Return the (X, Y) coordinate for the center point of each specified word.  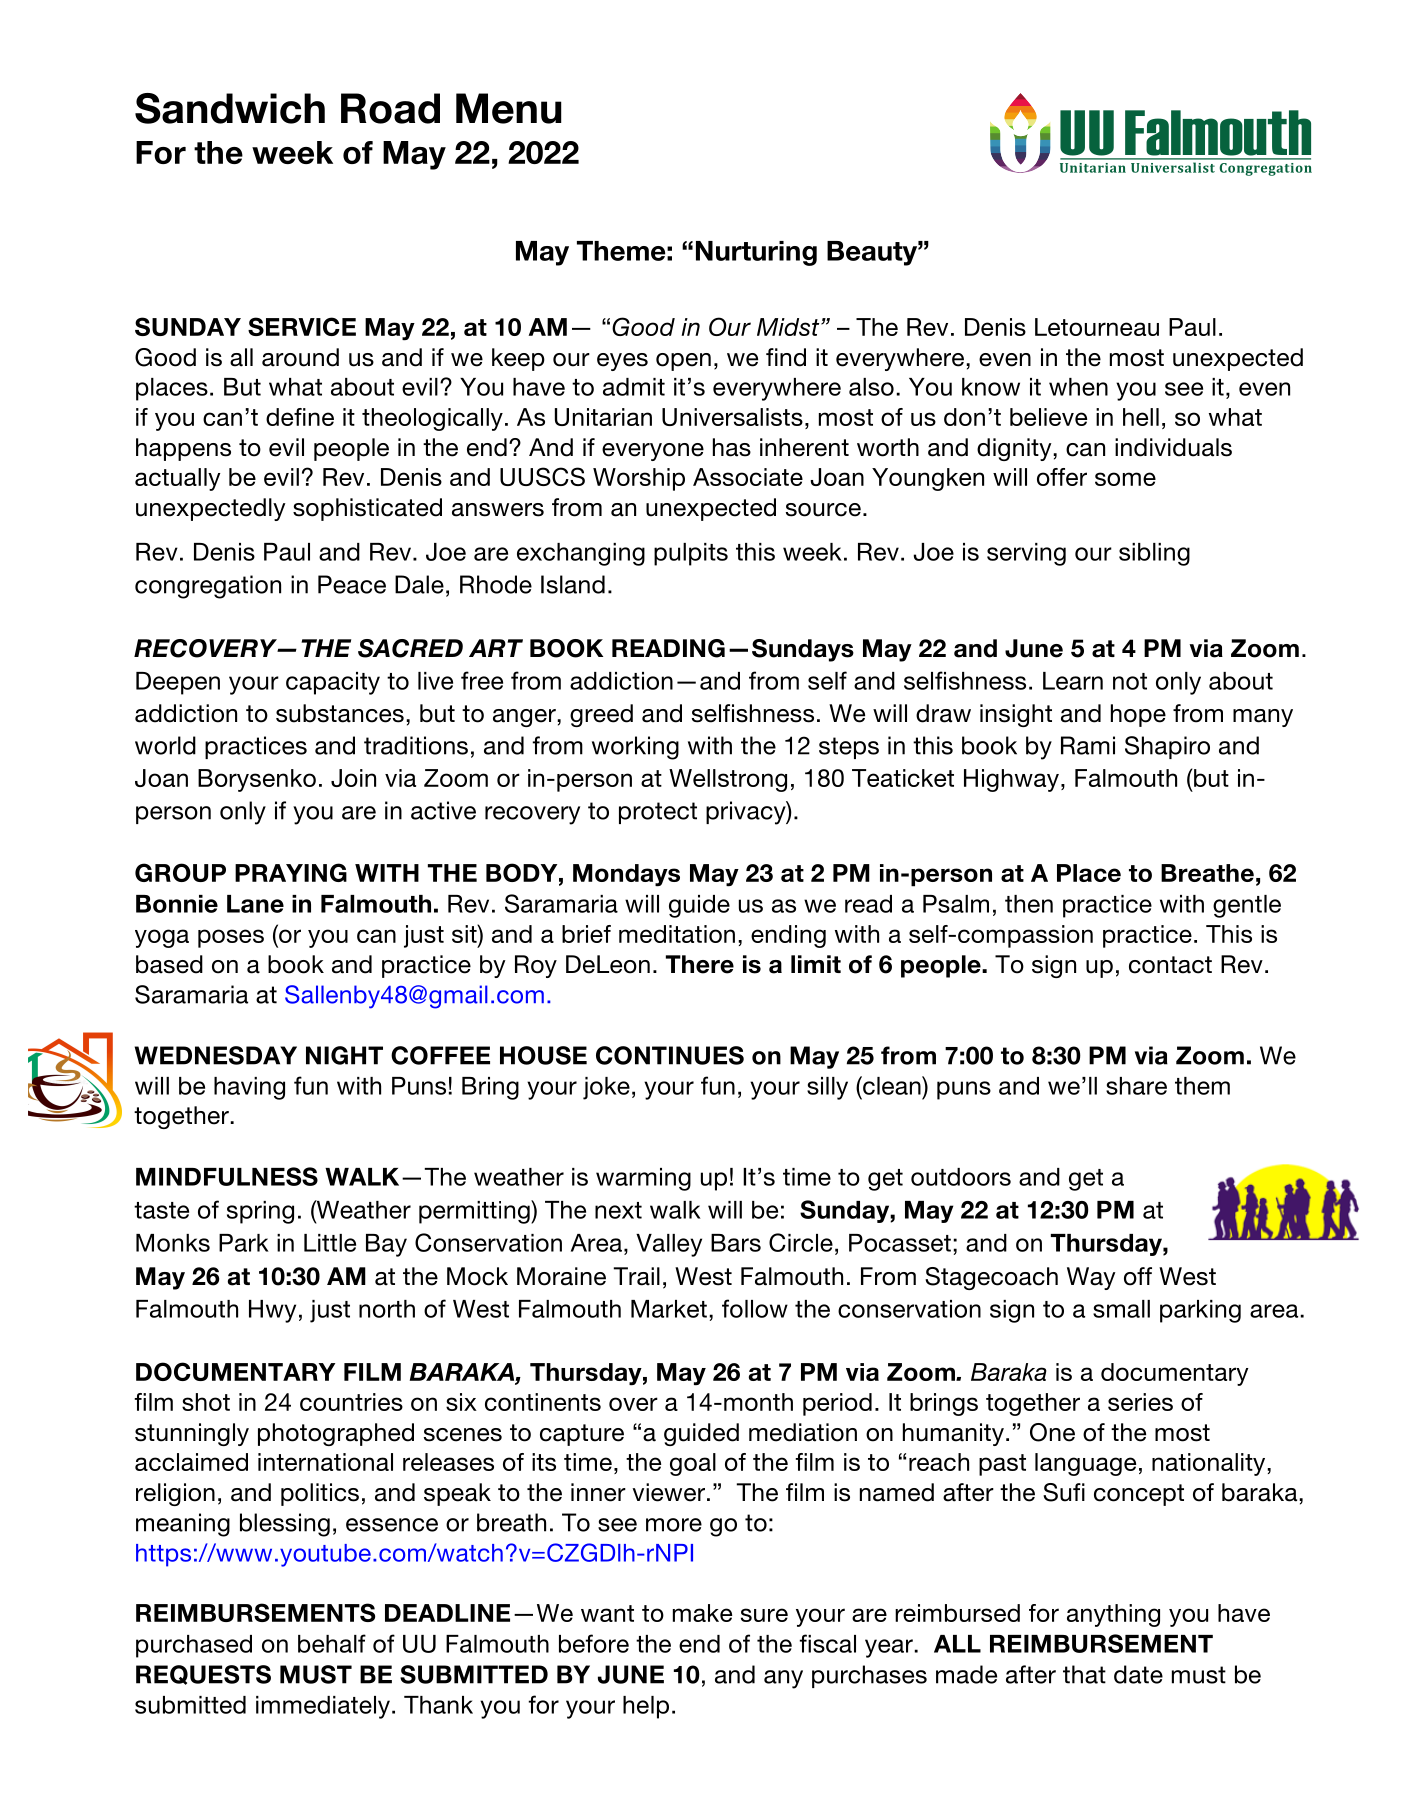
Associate (748, 477)
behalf (332, 1643)
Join (353, 778)
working (635, 748)
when (1078, 387)
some (1125, 479)
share (1136, 1086)
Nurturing (756, 253)
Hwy (272, 1311)
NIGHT (344, 1055)
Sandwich (230, 108)
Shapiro (1167, 747)
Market (669, 1309)
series (1140, 1402)
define (300, 417)
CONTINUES (670, 1055)
